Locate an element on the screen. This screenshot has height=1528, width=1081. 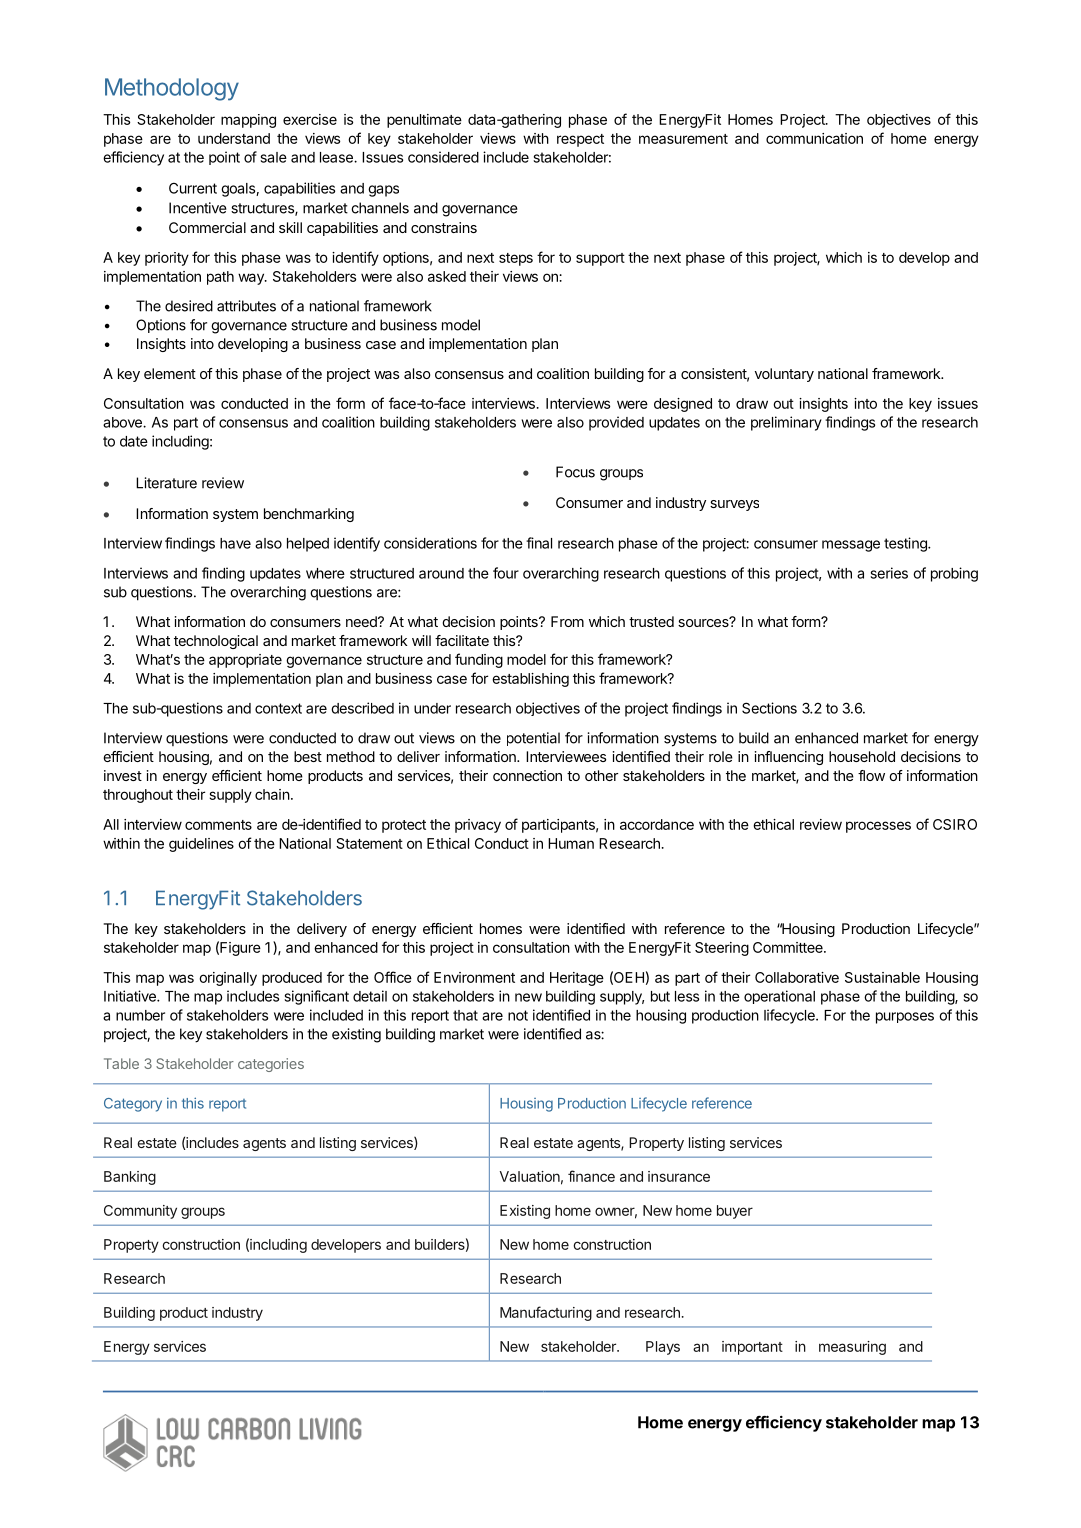
Committee is located at coordinates (789, 947).
